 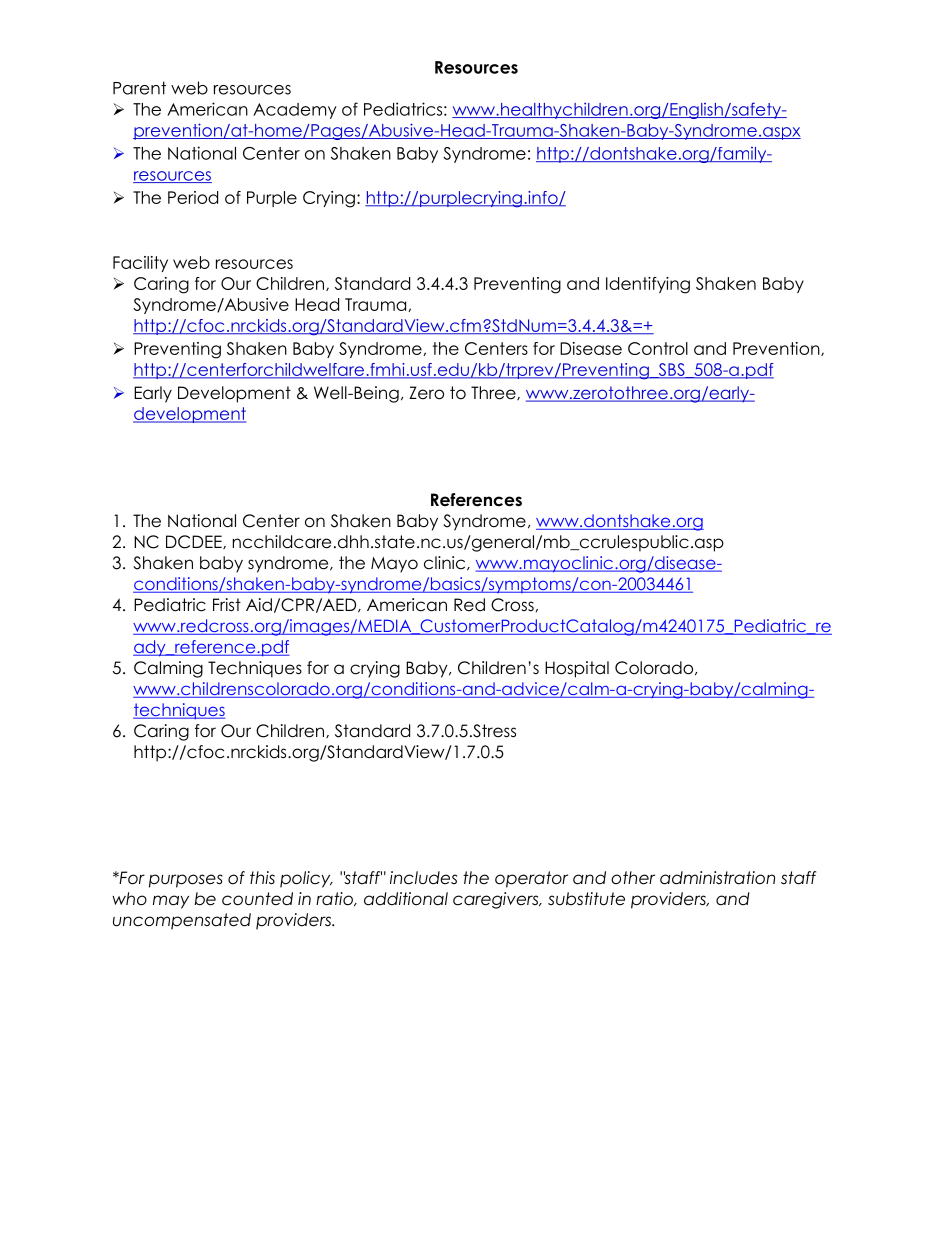 I want to click on Facility, so click(x=140, y=264).
